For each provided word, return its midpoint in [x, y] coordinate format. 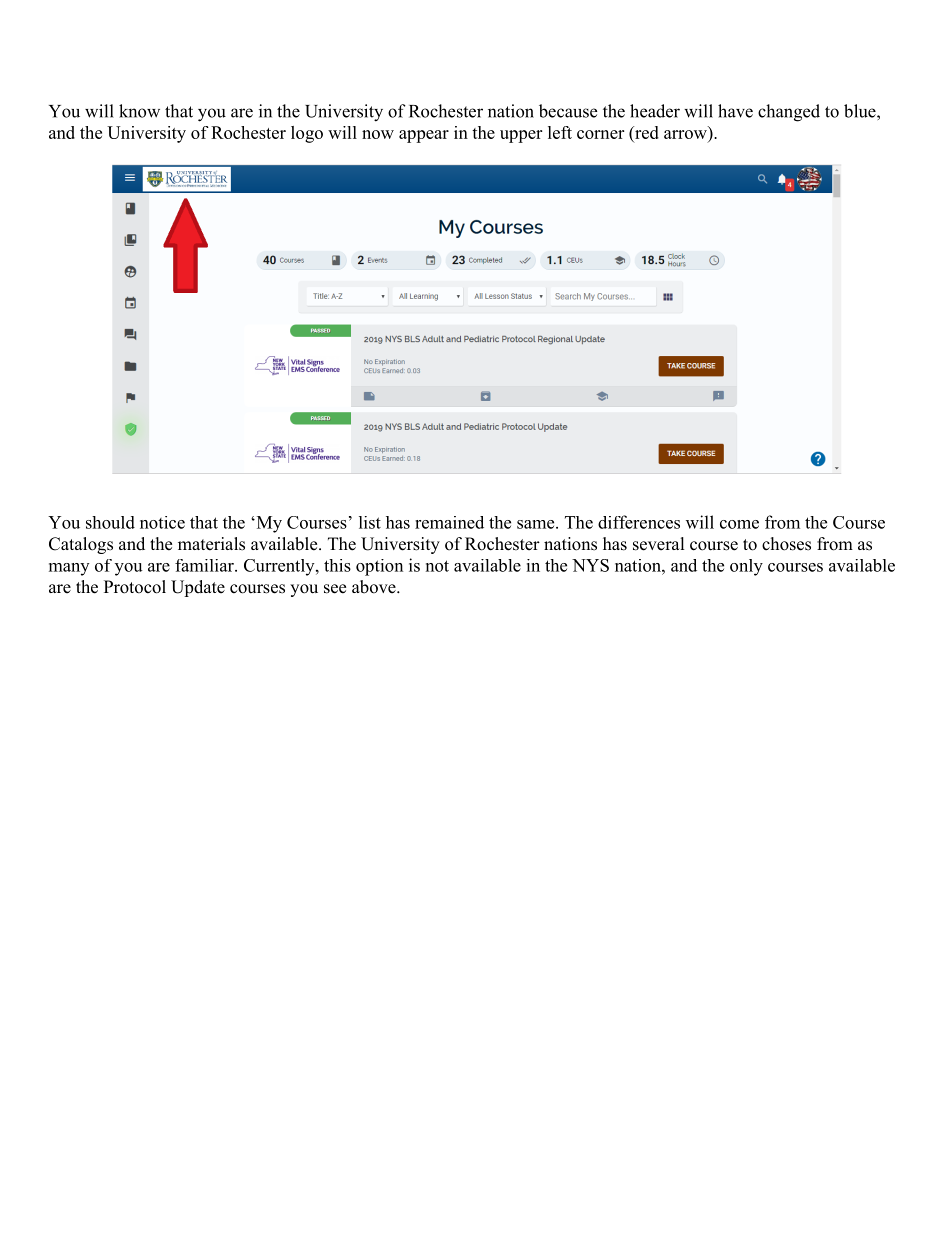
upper [521, 136]
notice [162, 522]
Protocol [135, 587]
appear [424, 136]
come [739, 524]
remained [449, 522]
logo [307, 134]
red [646, 134]
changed [789, 113]
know [139, 111]
